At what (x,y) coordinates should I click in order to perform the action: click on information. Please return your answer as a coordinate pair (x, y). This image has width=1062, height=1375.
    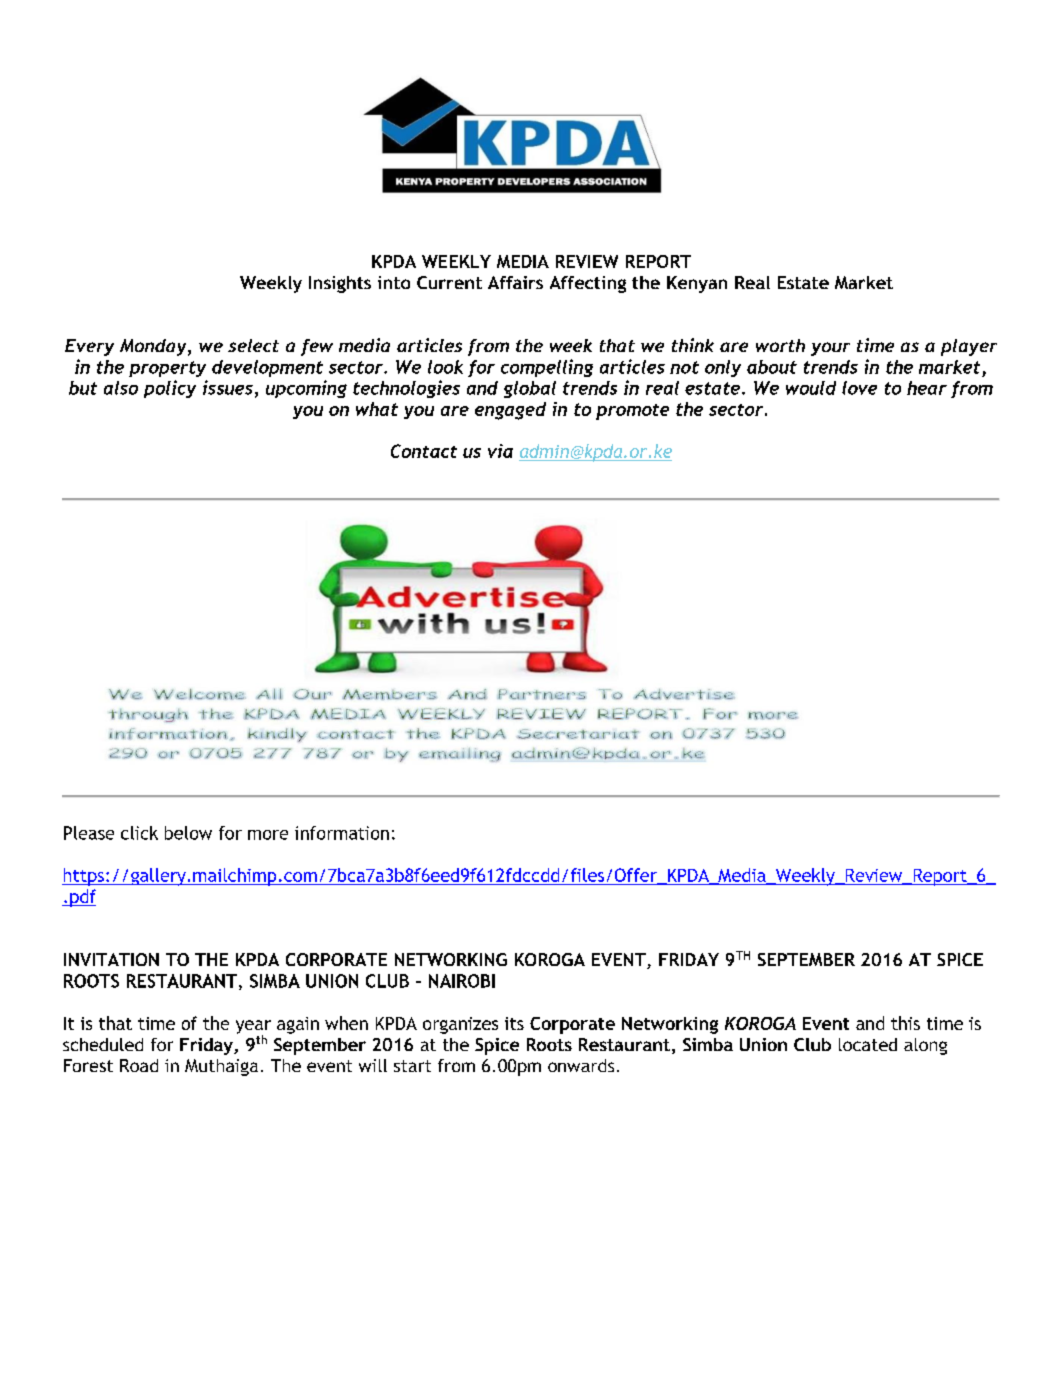
    Looking at the image, I should click on (342, 833).
